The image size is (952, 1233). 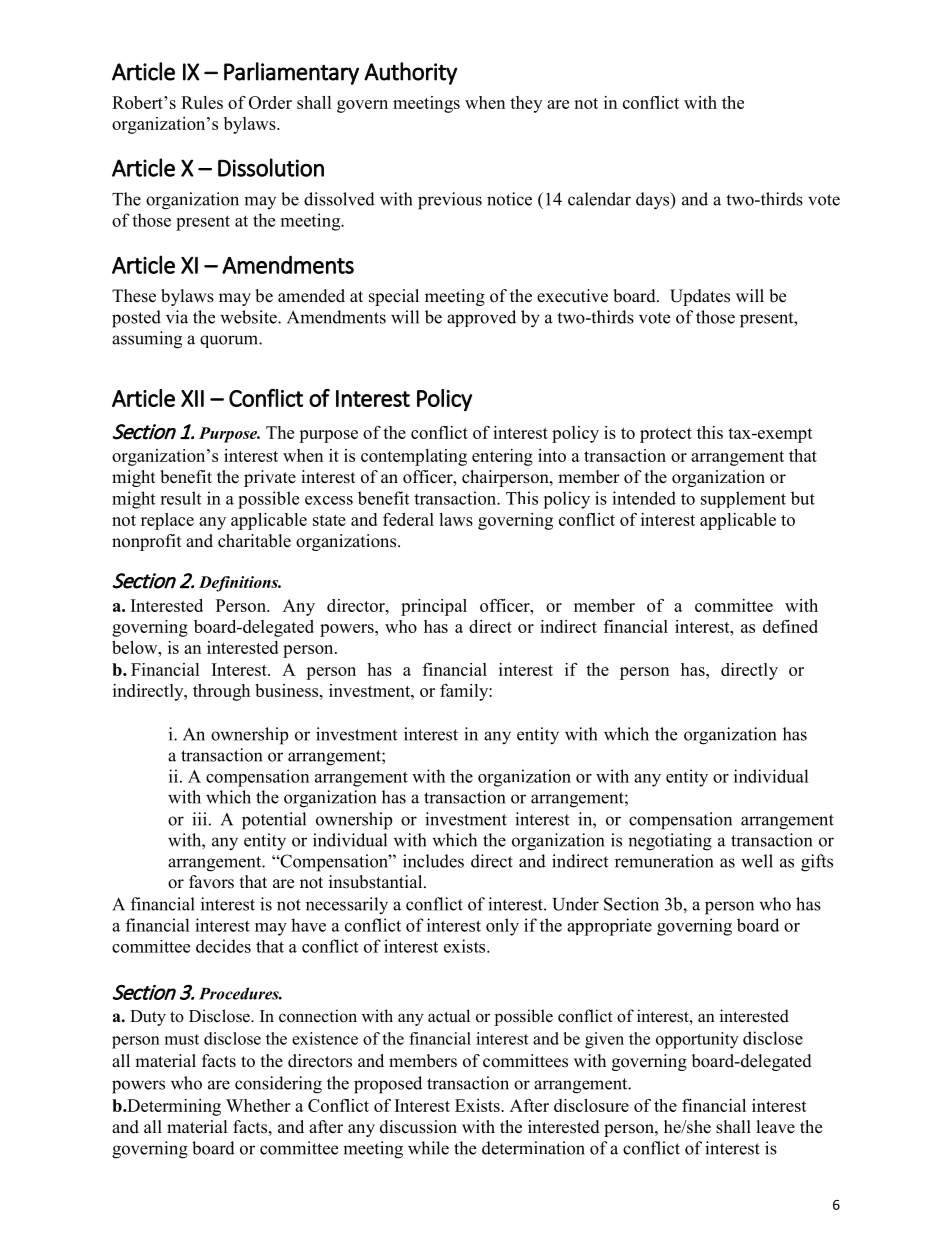 What do you see at coordinates (221, 692) in the screenshot?
I see `through` at bounding box center [221, 692].
